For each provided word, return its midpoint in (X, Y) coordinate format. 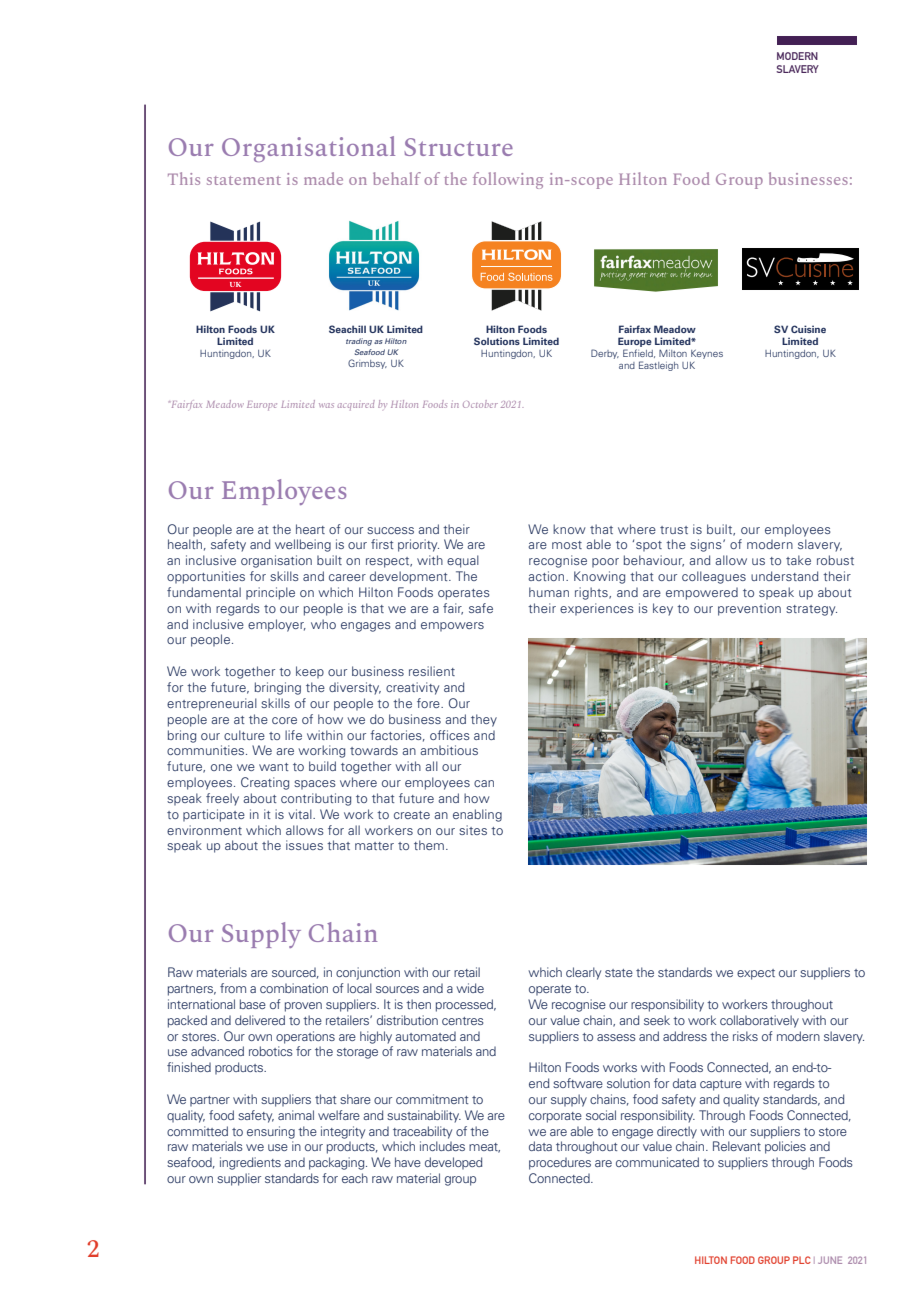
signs (707, 545)
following (508, 180)
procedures (560, 1163)
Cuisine (808, 329)
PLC (802, 1260)
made (323, 178)
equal (463, 561)
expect (756, 974)
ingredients (250, 1163)
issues (304, 845)
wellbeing (303, 545)
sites (473, 830)
